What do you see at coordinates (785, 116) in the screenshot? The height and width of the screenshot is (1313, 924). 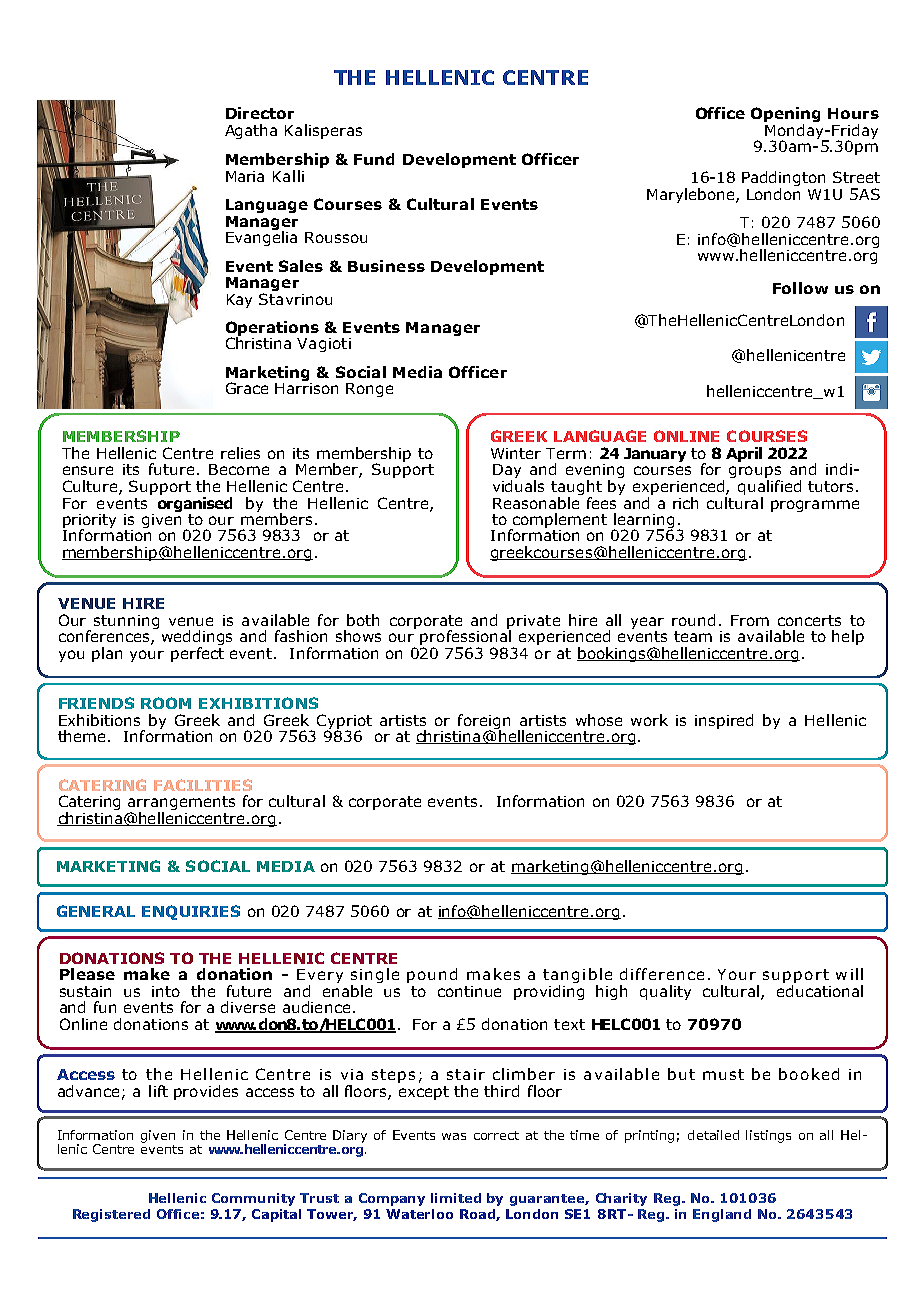 I see `Opening` at bounding box center [785, 116].
